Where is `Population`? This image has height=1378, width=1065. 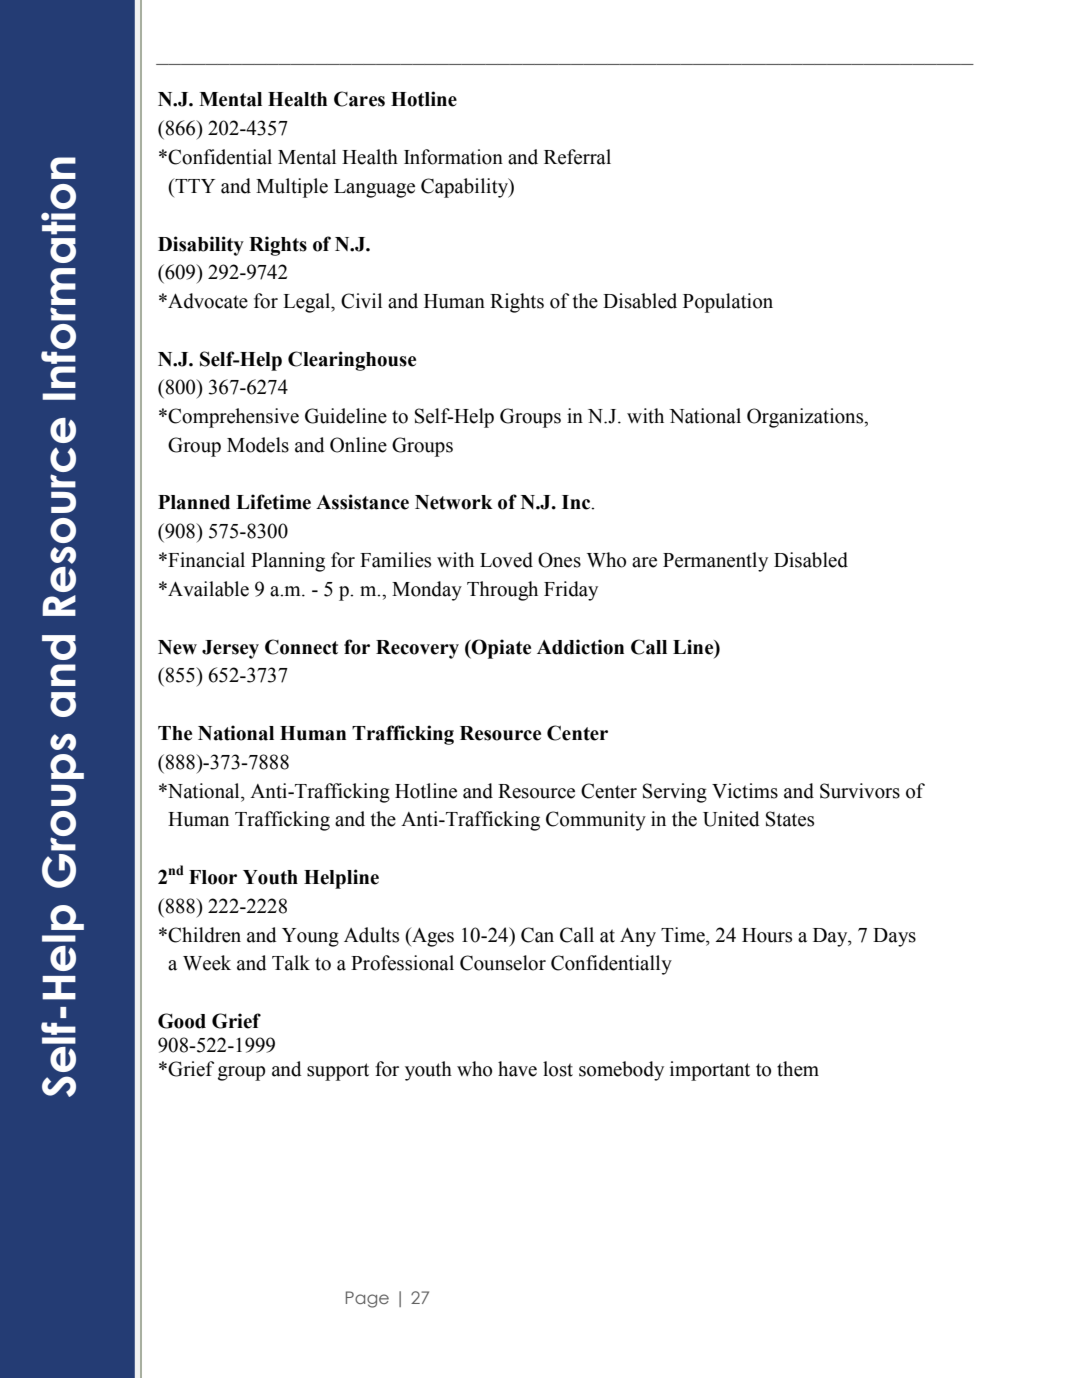 Population is located at coordinates (728, 303).
